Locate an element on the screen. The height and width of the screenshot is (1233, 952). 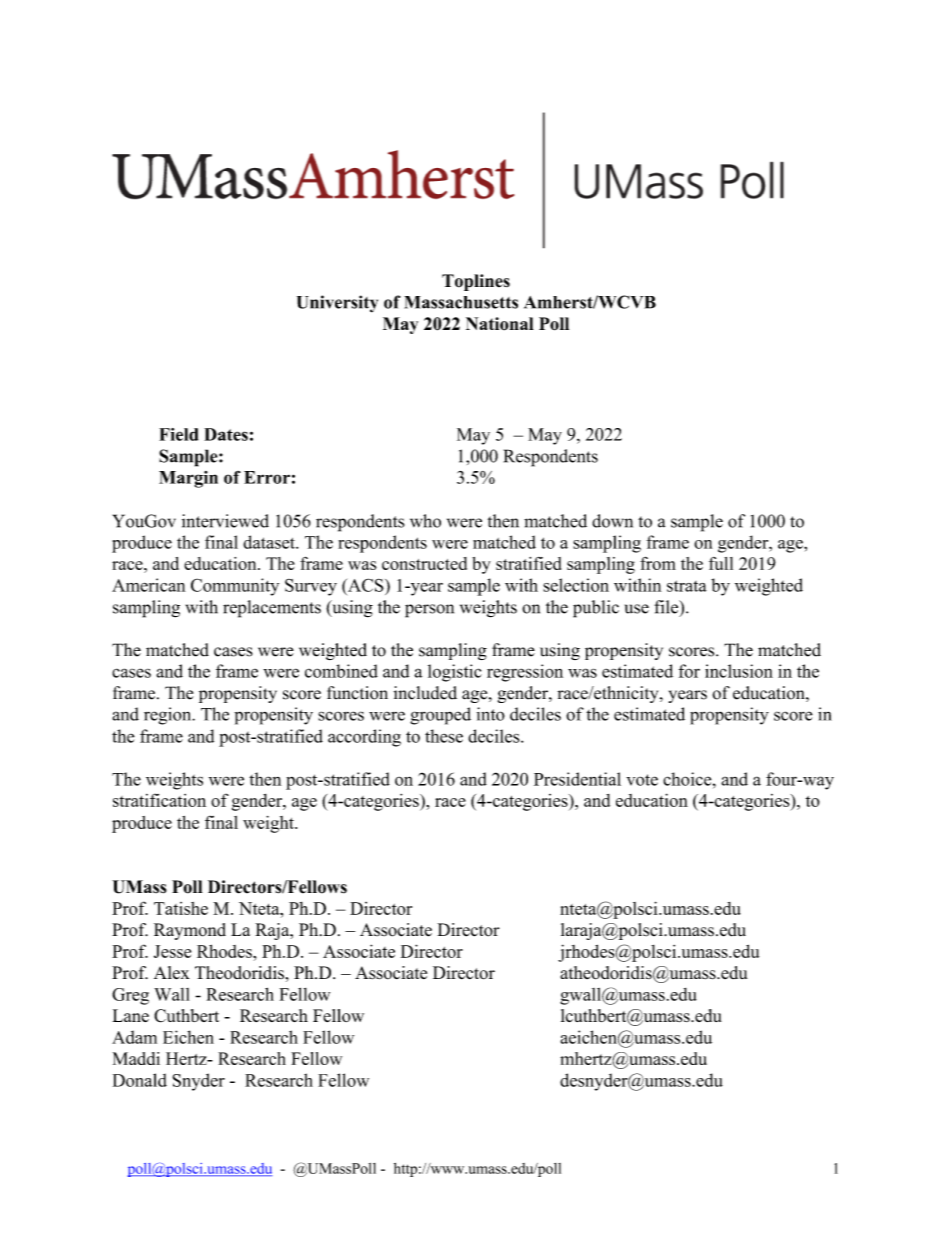
down is located at coordinates (612, 521).
